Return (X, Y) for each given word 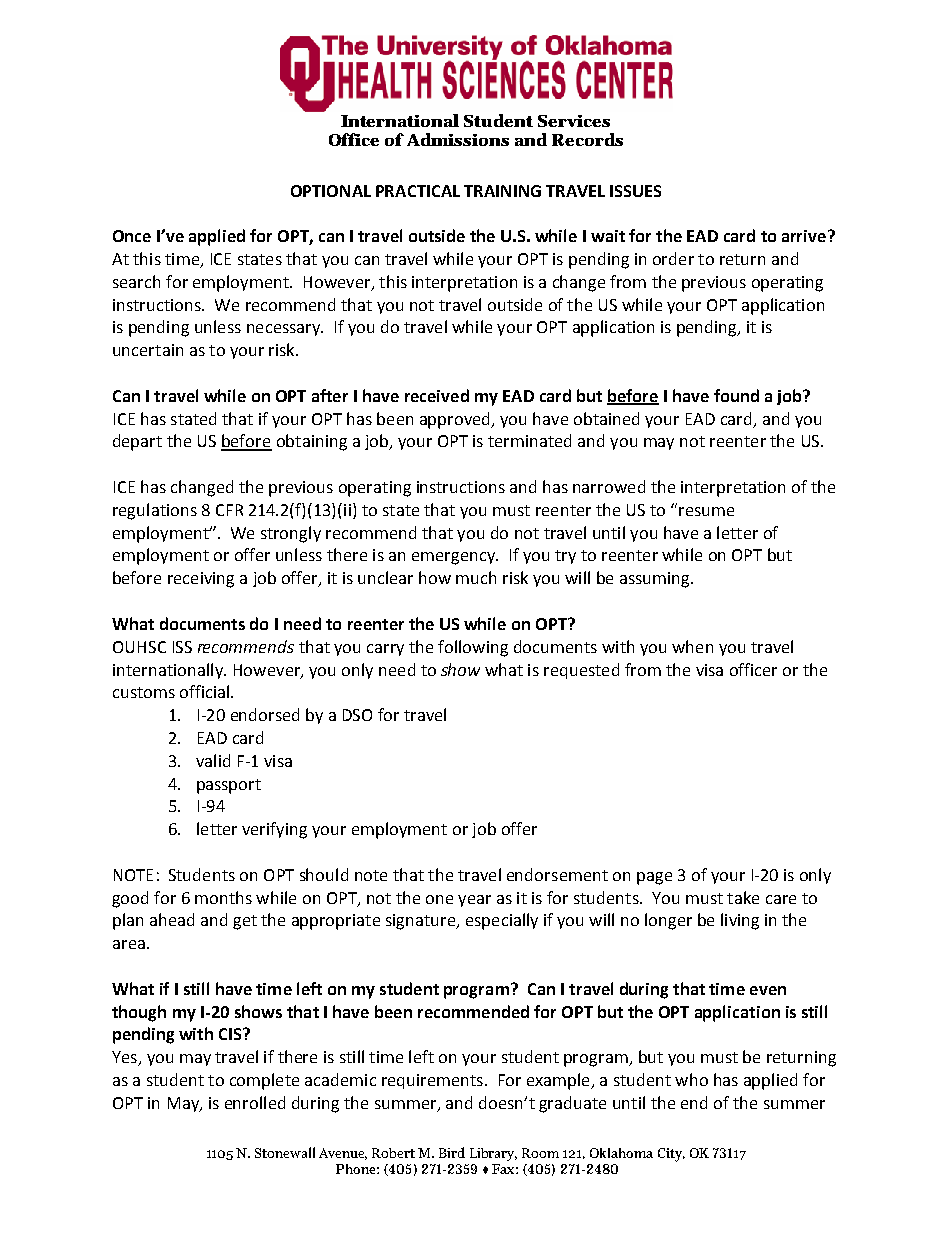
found (736, 395)
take (743, 897)
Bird (452, 1152)
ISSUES (635, 191)
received (437, 395)
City (671, 1155)
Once (132, 236)
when (692, 646)
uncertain (148, 350)
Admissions (458, 139)
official (206, 691)
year (474, 901)
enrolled (255, 1102)
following (473, 648)
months (223, 897)
